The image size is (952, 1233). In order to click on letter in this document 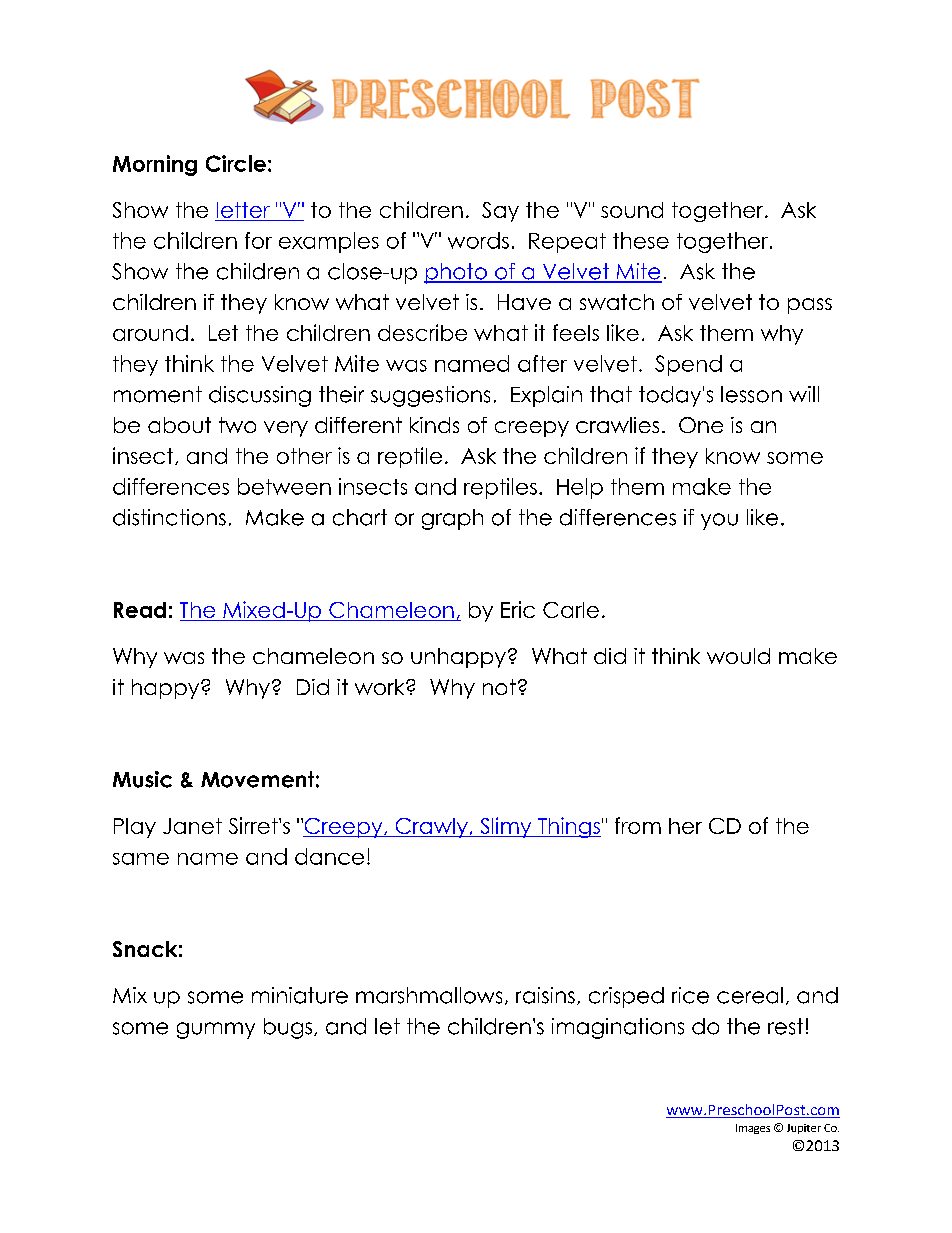, I will do `click(243, 211)`.
